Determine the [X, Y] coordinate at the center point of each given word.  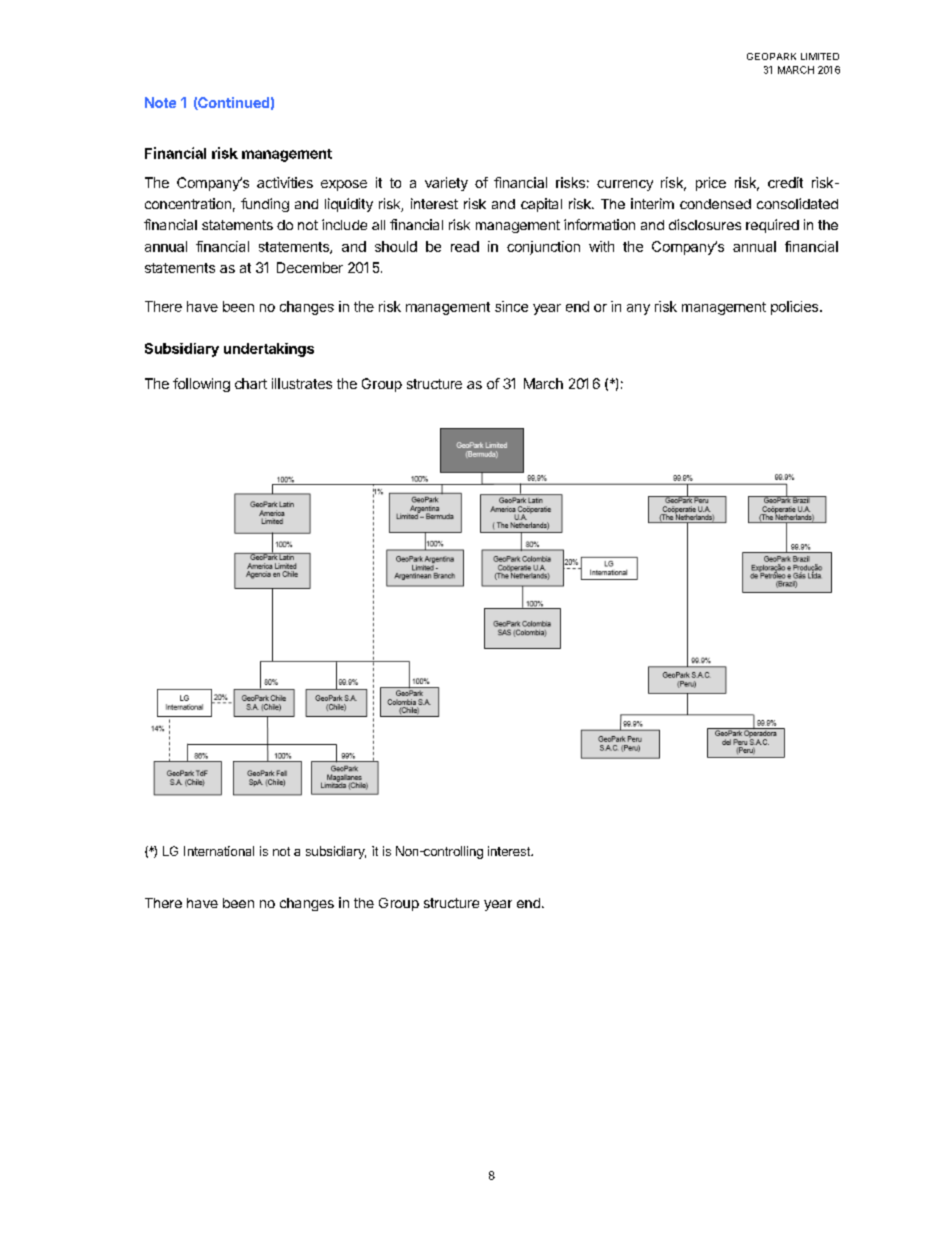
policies [794, 308]
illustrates [302, 383]
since [511, 306]
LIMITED [820, 56]
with [601, 246]
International [219, 851]
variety [446, 184]
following [201, 385]
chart [251, 383]
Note [160, 102]
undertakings [269, 350]
